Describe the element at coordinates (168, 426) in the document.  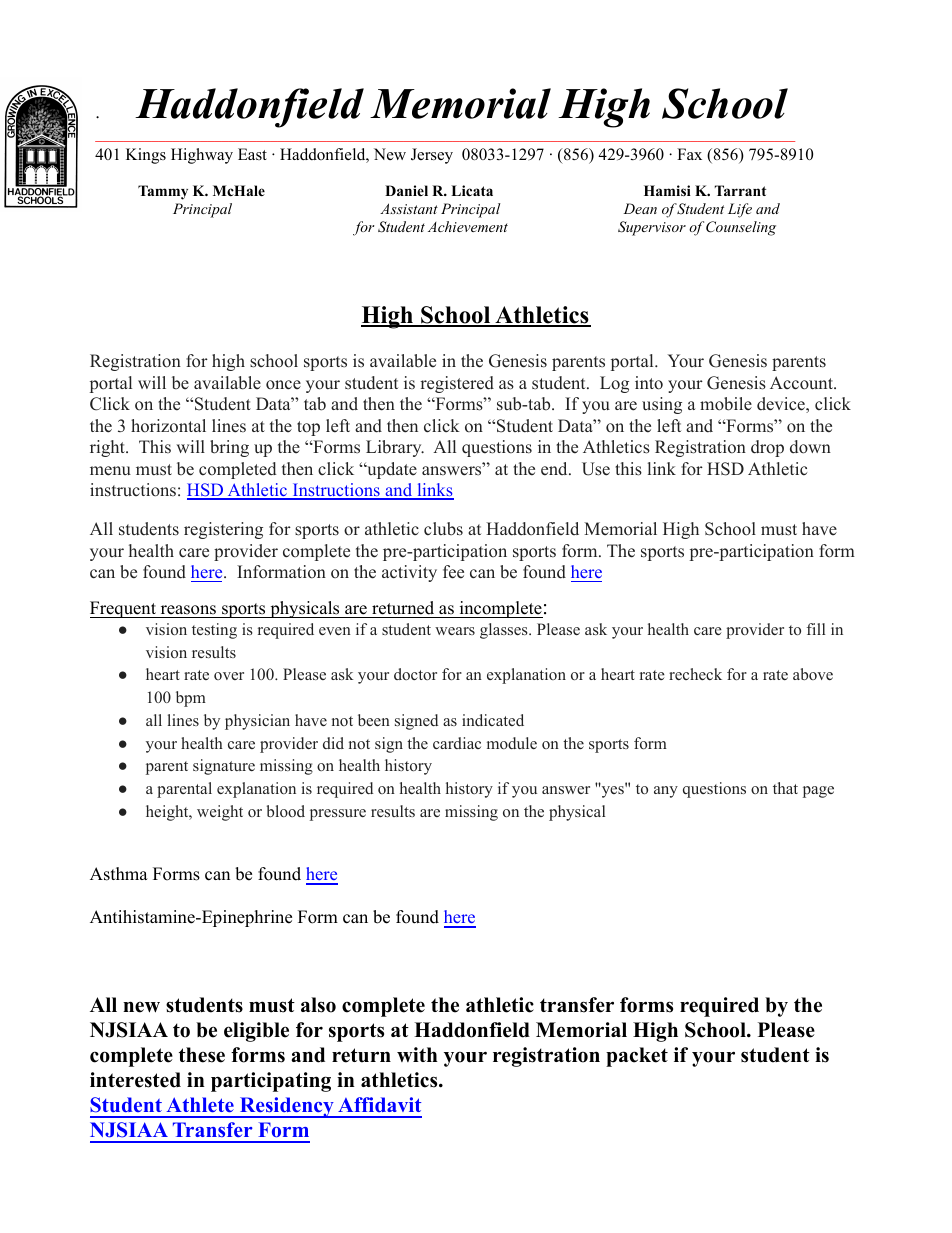
I see `horizontal` at that location.
